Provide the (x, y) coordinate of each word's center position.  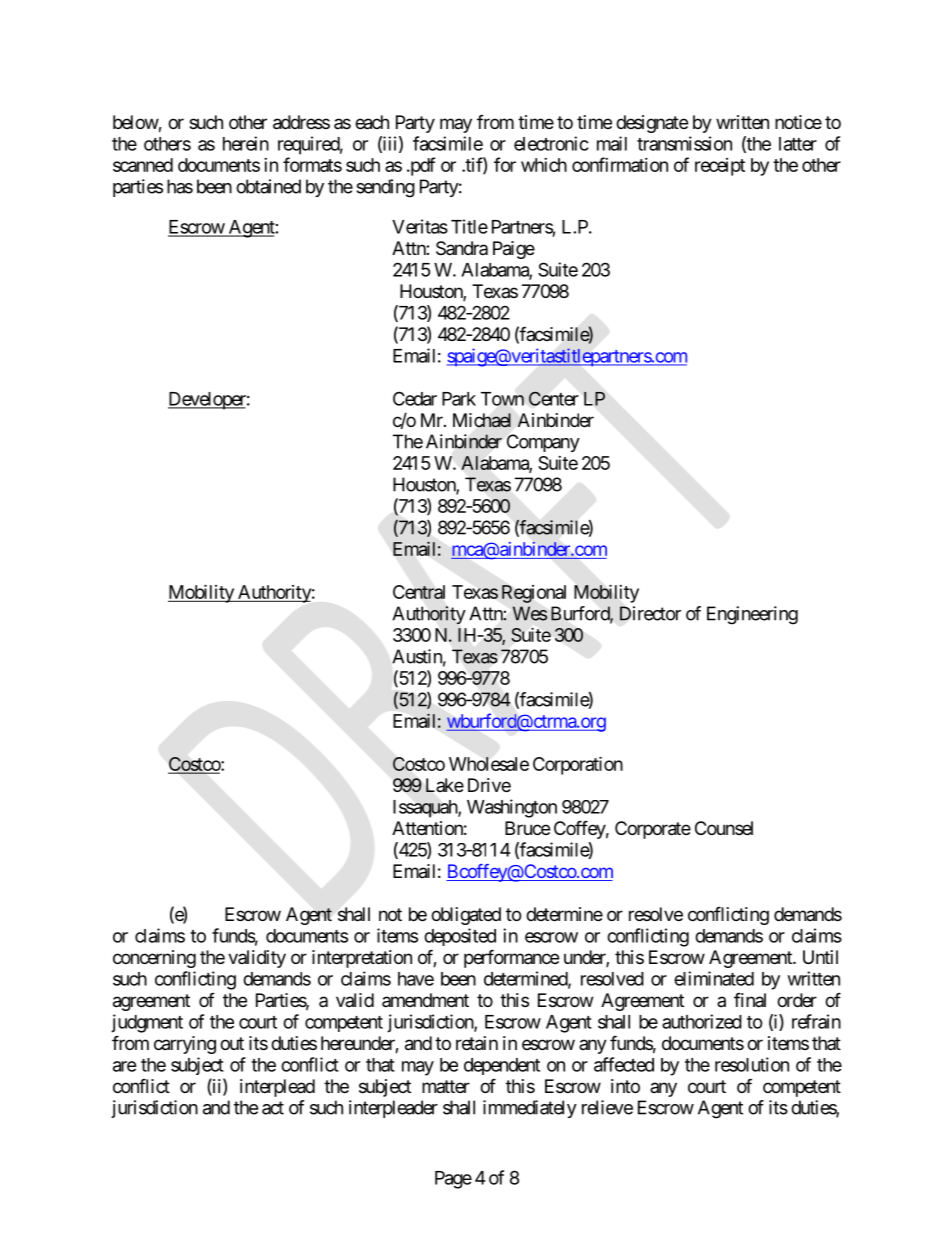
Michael (482, 420)
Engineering (752, 615)
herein (246, 143)
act (273, 1108)
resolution (752, 1064)
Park (459, 399)
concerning (154, 959)
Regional (534, 594)
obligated (466, 916)
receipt (720, 167)
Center (554, 398)
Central (419, 592)
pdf (421, 166)
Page (453, 1180)
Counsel (724, 828)
